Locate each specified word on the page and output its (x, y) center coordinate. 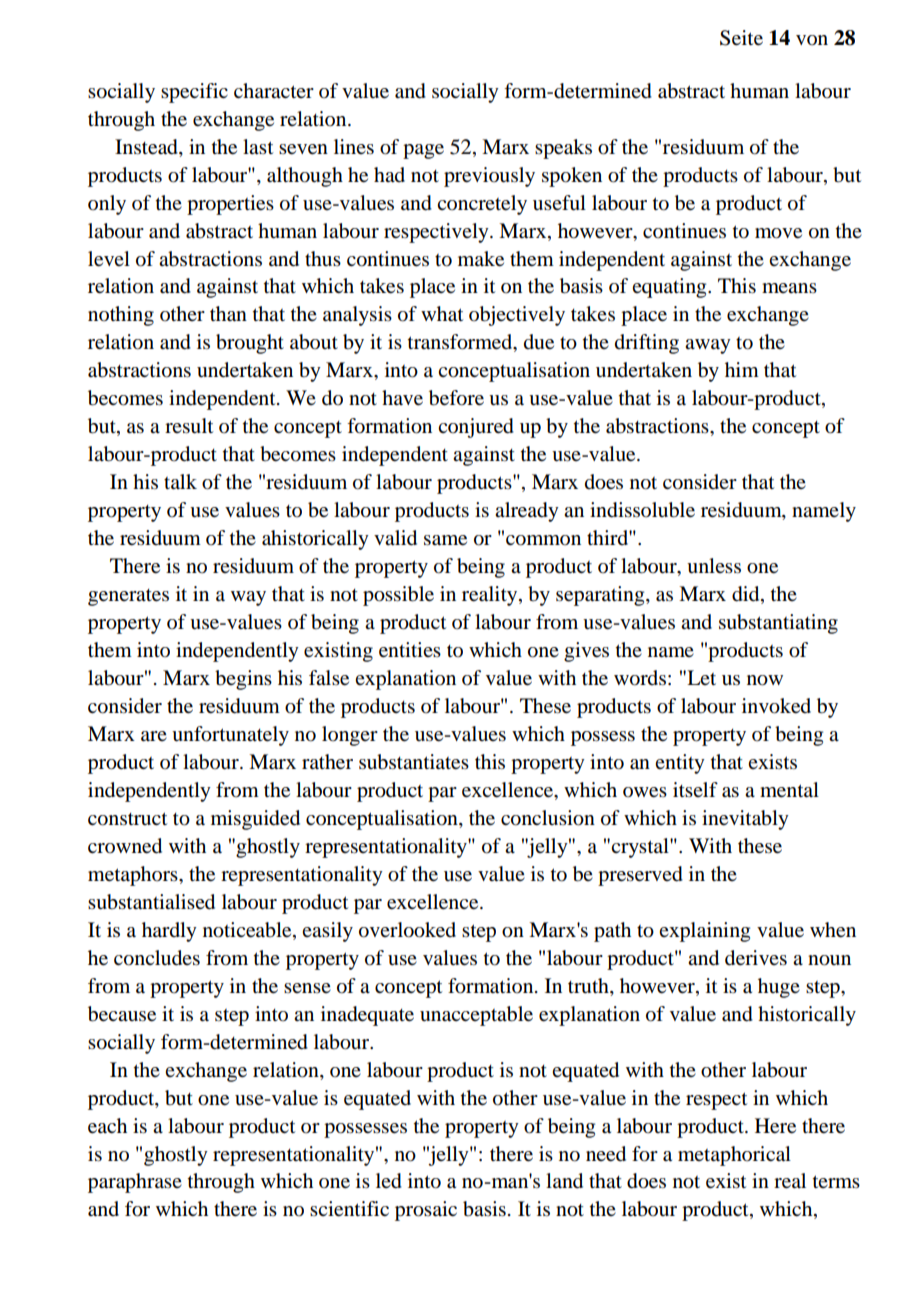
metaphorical (734, 1156)
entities (410, 650)
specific (194, 93)
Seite (741, 38)
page (423, 151)
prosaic (426, 1211)
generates (128, 597)
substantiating (778, 624)
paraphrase (135, 1183)
